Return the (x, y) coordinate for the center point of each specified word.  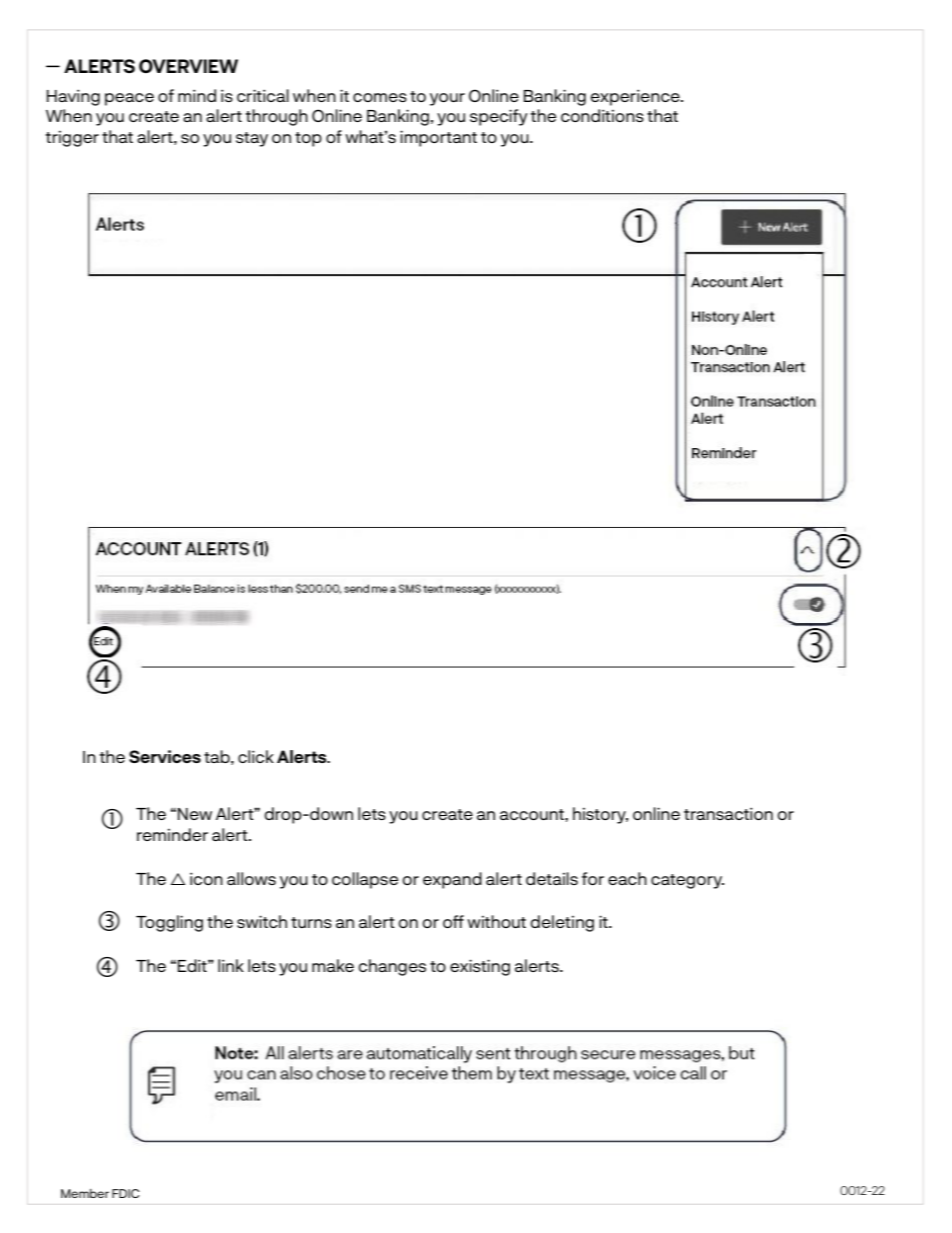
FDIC (126, 1193)
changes (392, 967)
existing (480, 968)
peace (129, 99)
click (256, 756)
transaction (728, 814)
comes (380, 97)
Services (165, 756)
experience (636, 98)
